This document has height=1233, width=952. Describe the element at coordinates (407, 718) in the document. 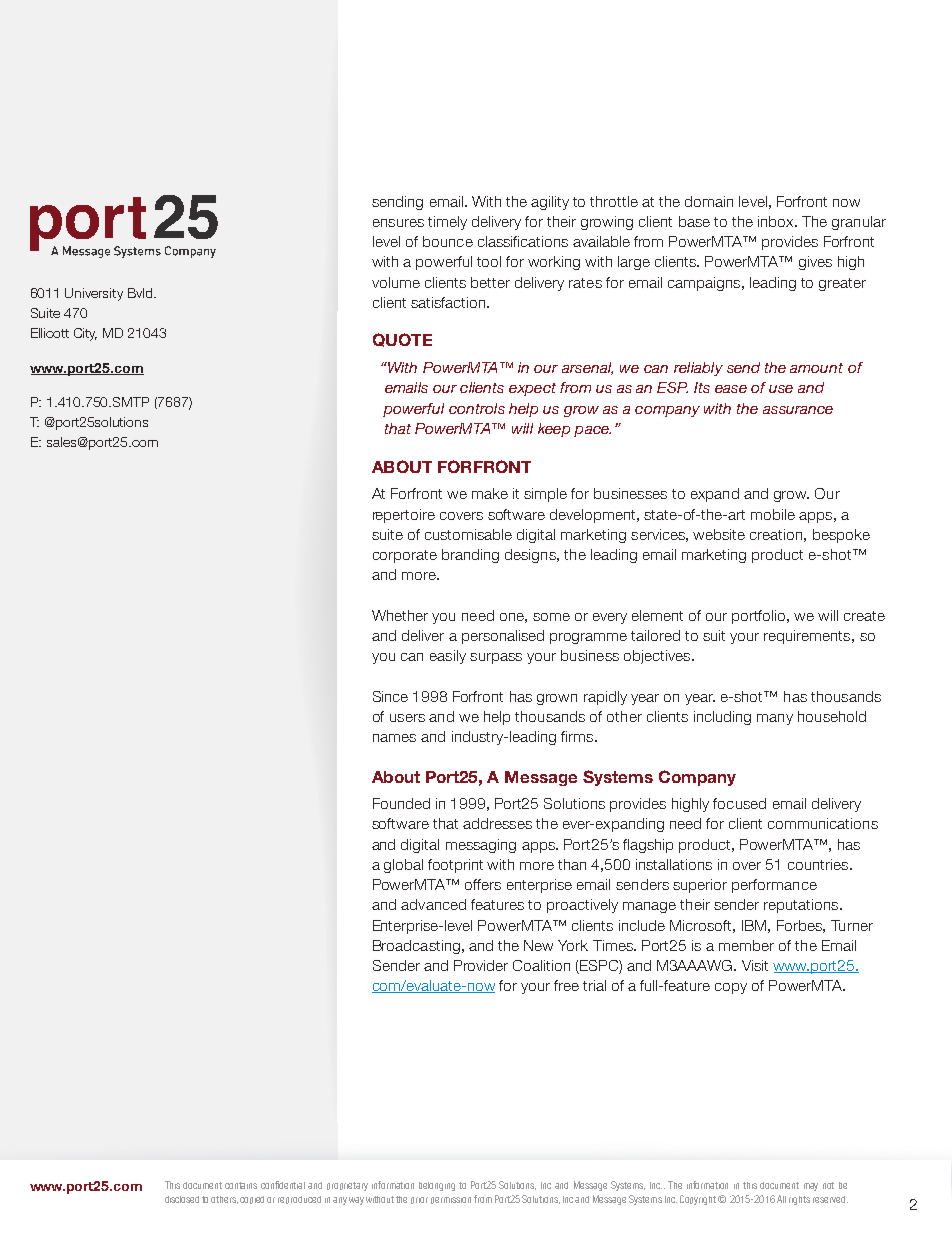

I see `users` at that location.
